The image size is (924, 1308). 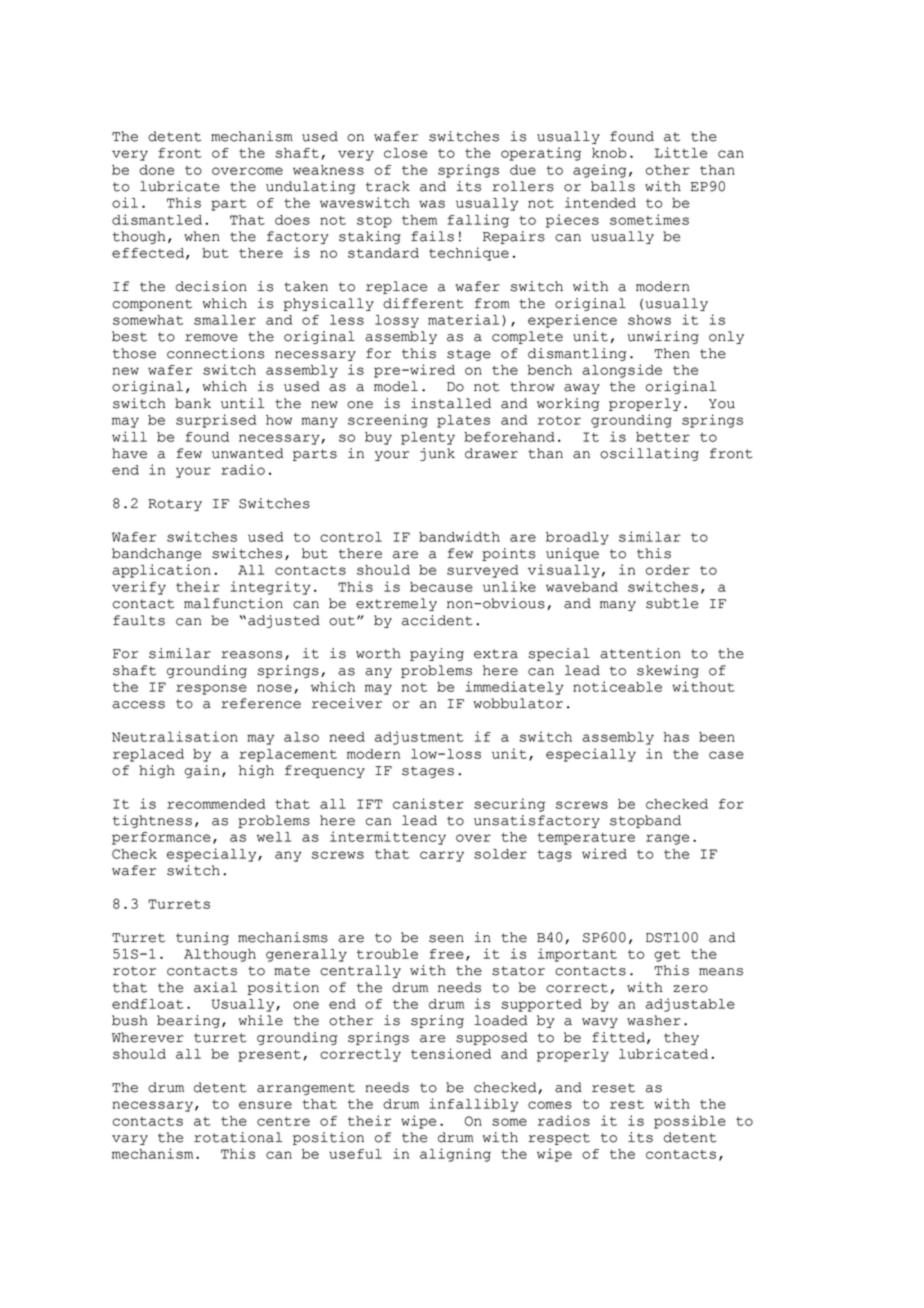 What do you see at coordinates (388, 186) in the screenshot?
I see `track` at bounding box center [388, 186].
